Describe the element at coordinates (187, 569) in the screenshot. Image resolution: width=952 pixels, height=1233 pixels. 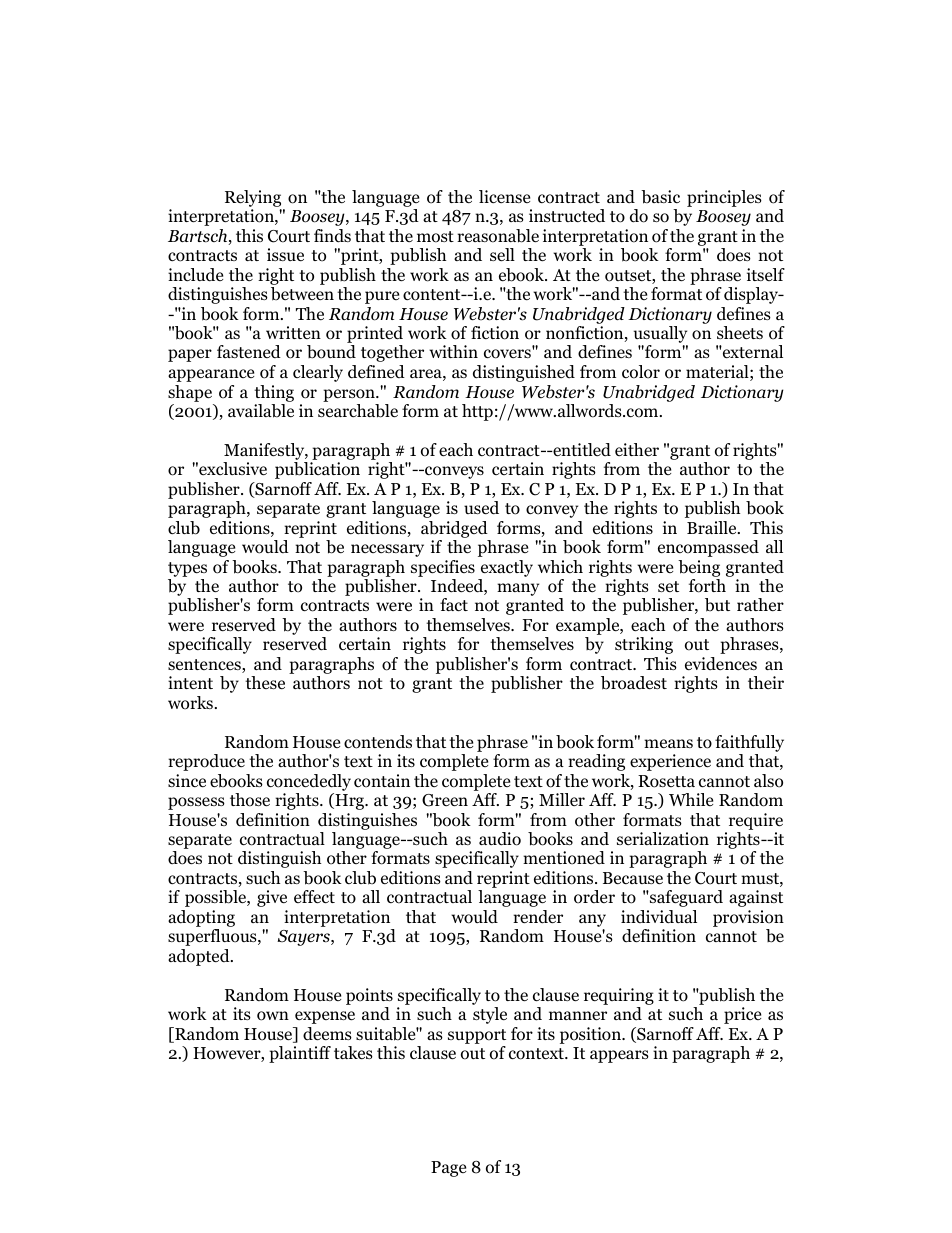
I see `types` at that location.
